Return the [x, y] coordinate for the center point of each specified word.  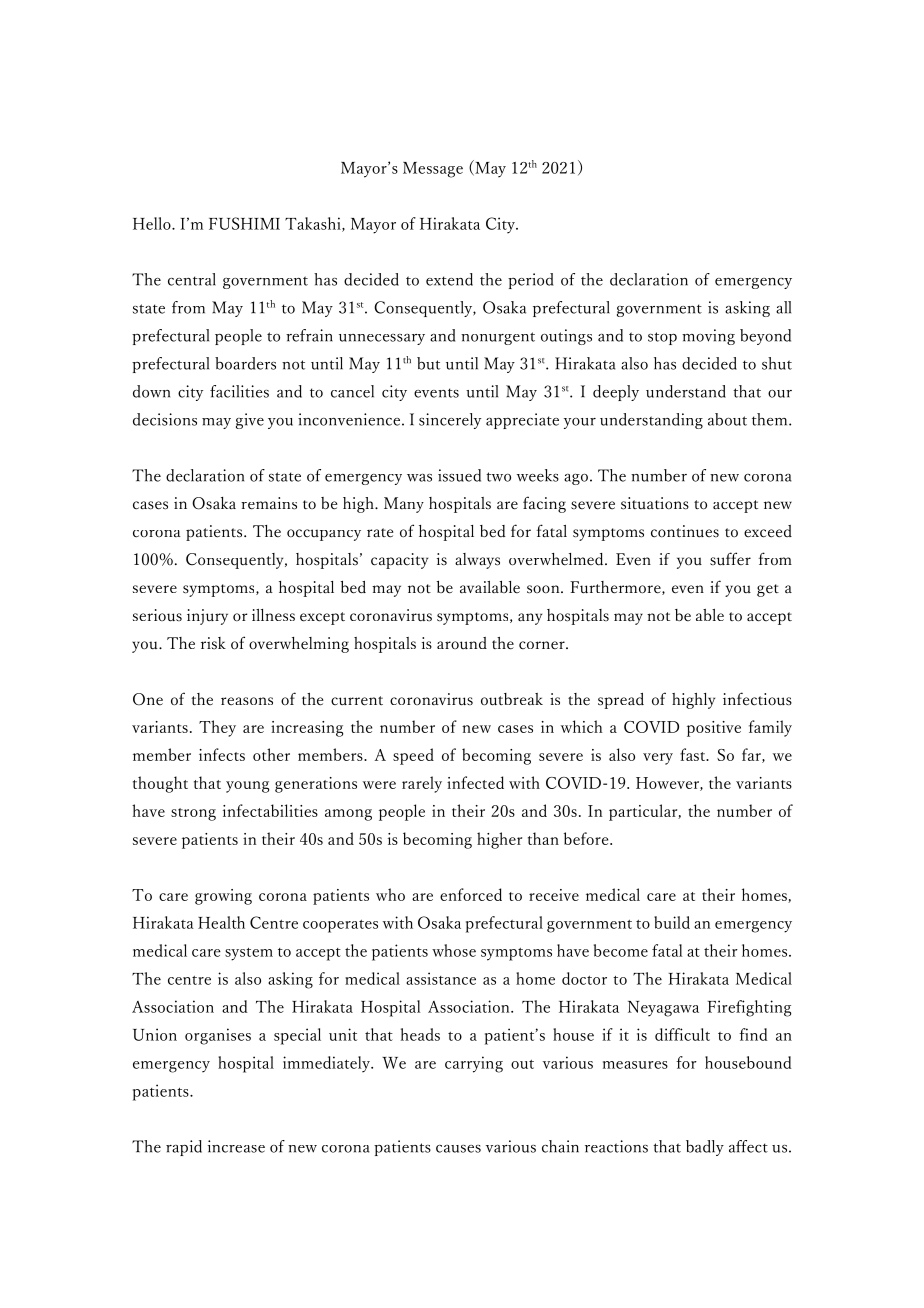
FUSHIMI [244, 223]
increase [236, 1146]
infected [475, 782]
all [783, 307]
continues [685, 531]
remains [269, 503]
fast [694, 754]
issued [459, 475]
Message [433, 170]
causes [458, 1149]
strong [193, 814]
